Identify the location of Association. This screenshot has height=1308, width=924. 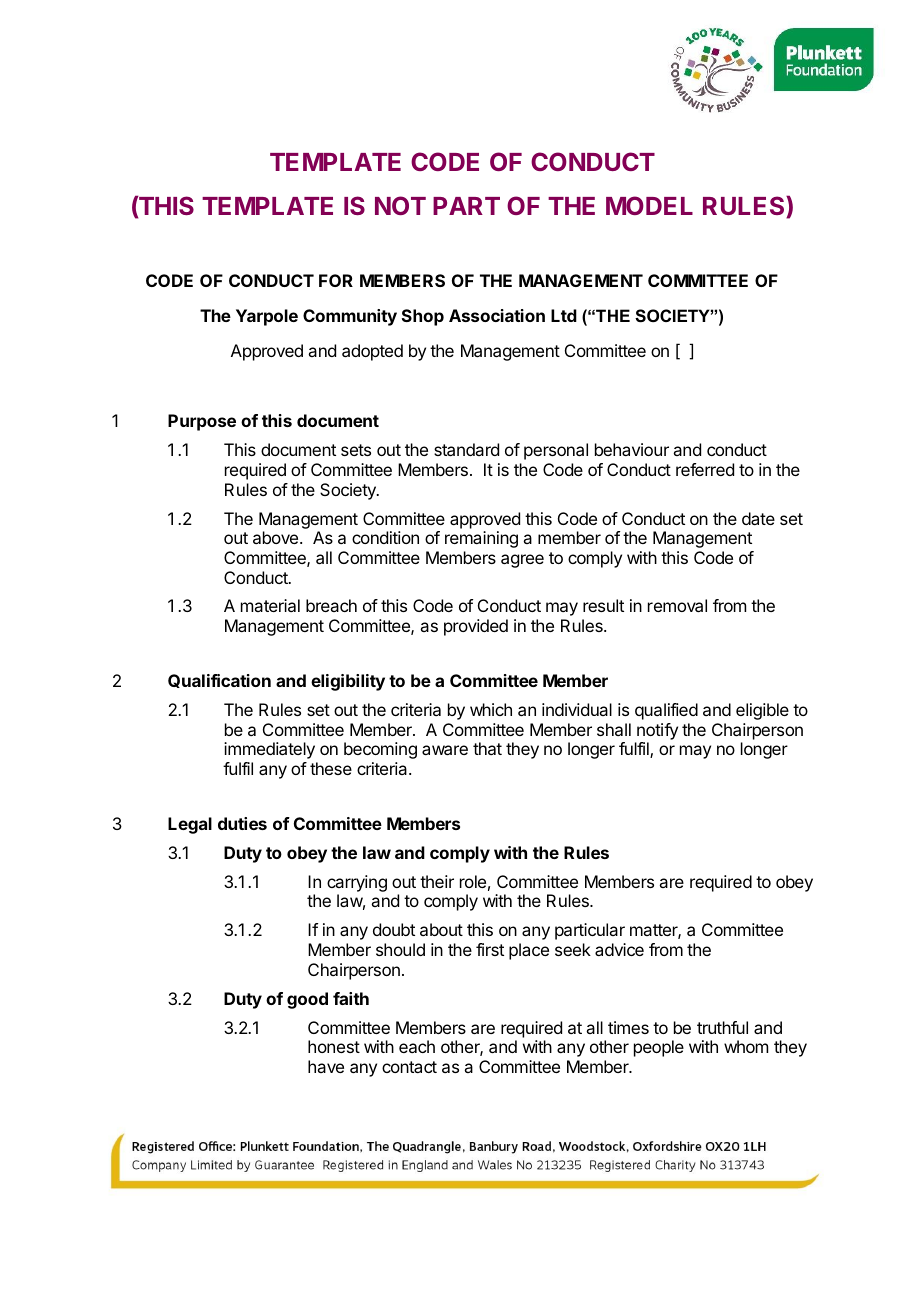
(497, 315).
